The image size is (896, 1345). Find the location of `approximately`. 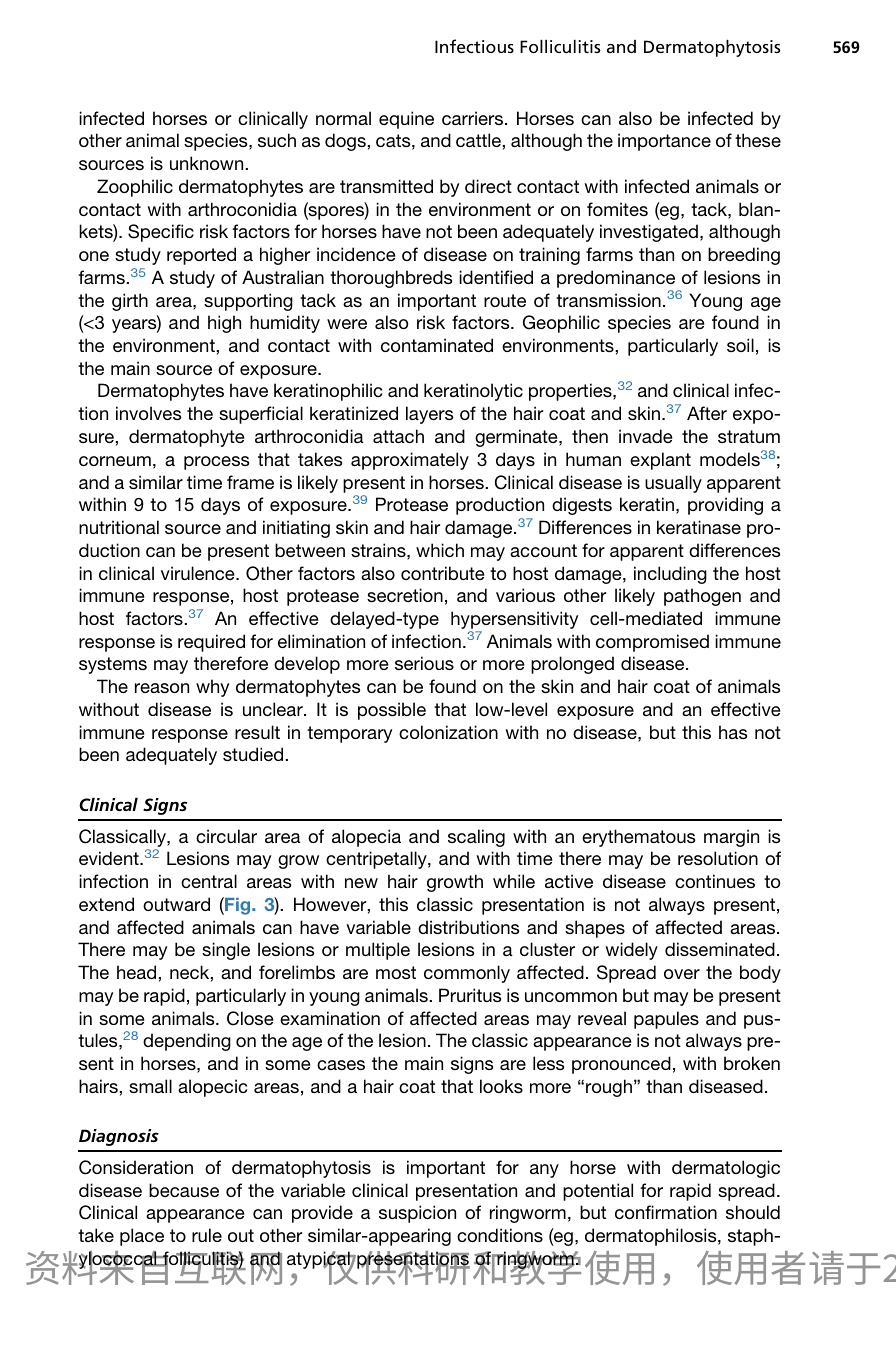

approximately is located at coordinates (410, 461).
